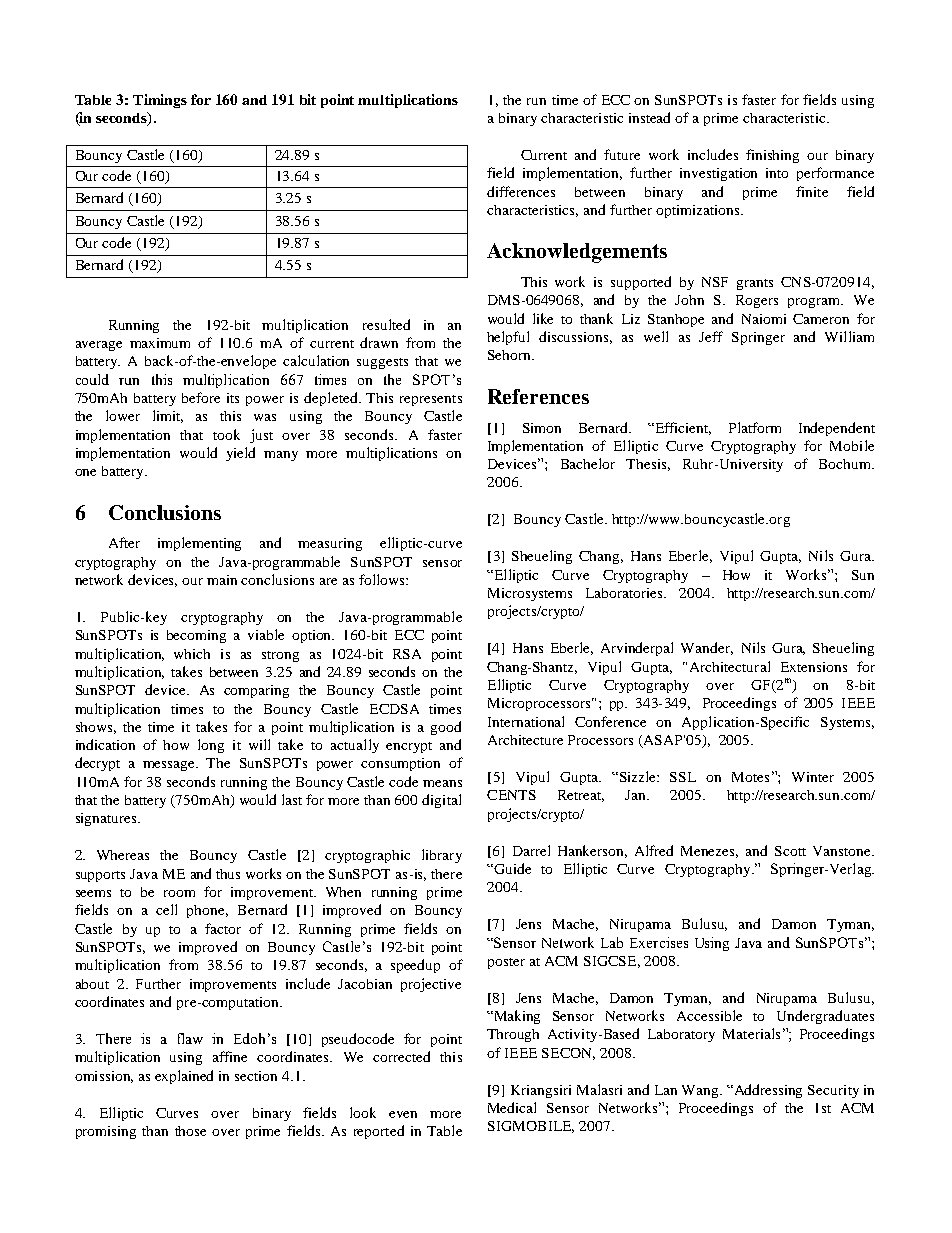 The height and width of the document is (1233, 952). What do you see at coordinates (184, 1077) in the document?
I see `explained` at bounding box center [184, 1077].
